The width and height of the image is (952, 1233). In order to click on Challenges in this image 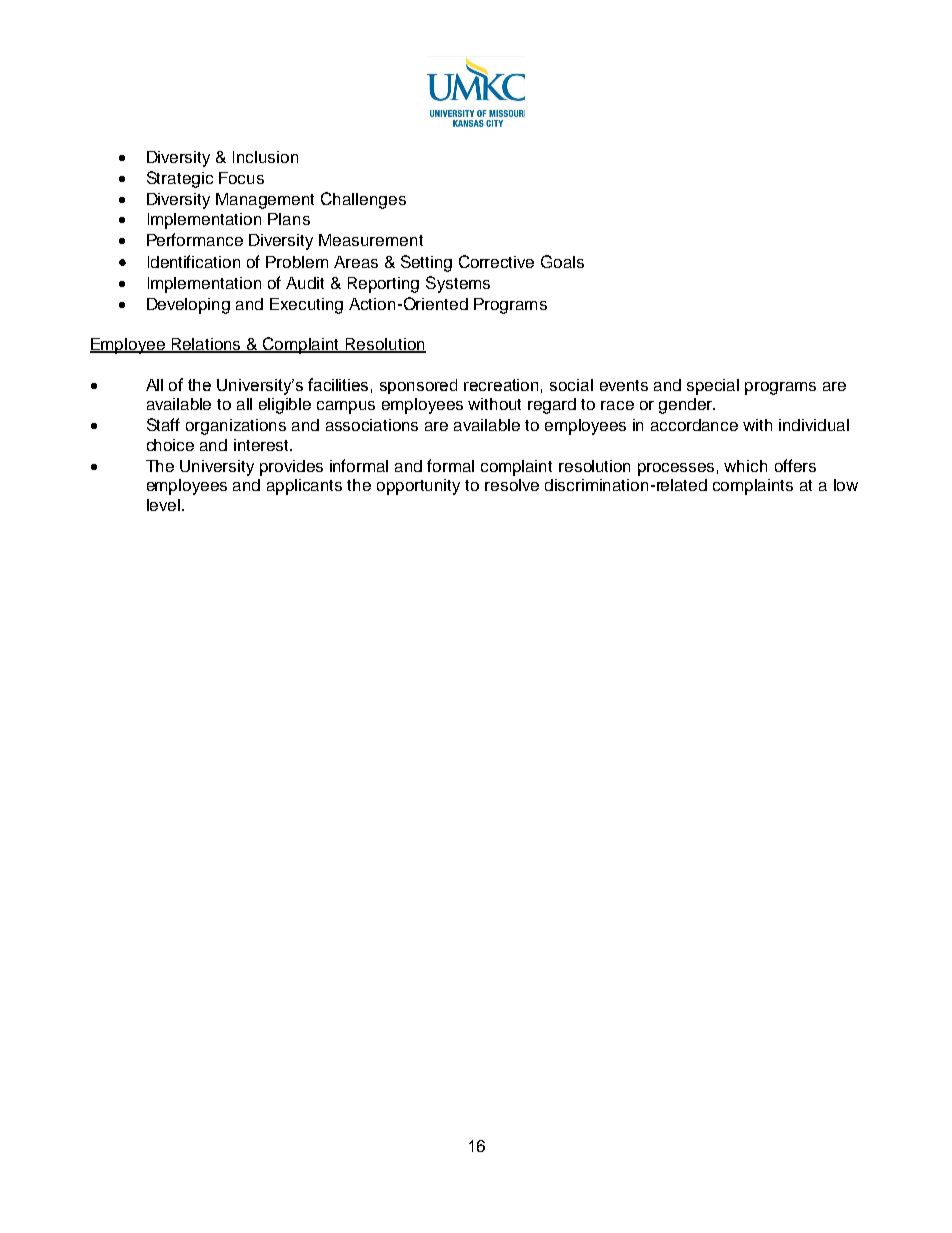, I will do `click(363, 200)`.
